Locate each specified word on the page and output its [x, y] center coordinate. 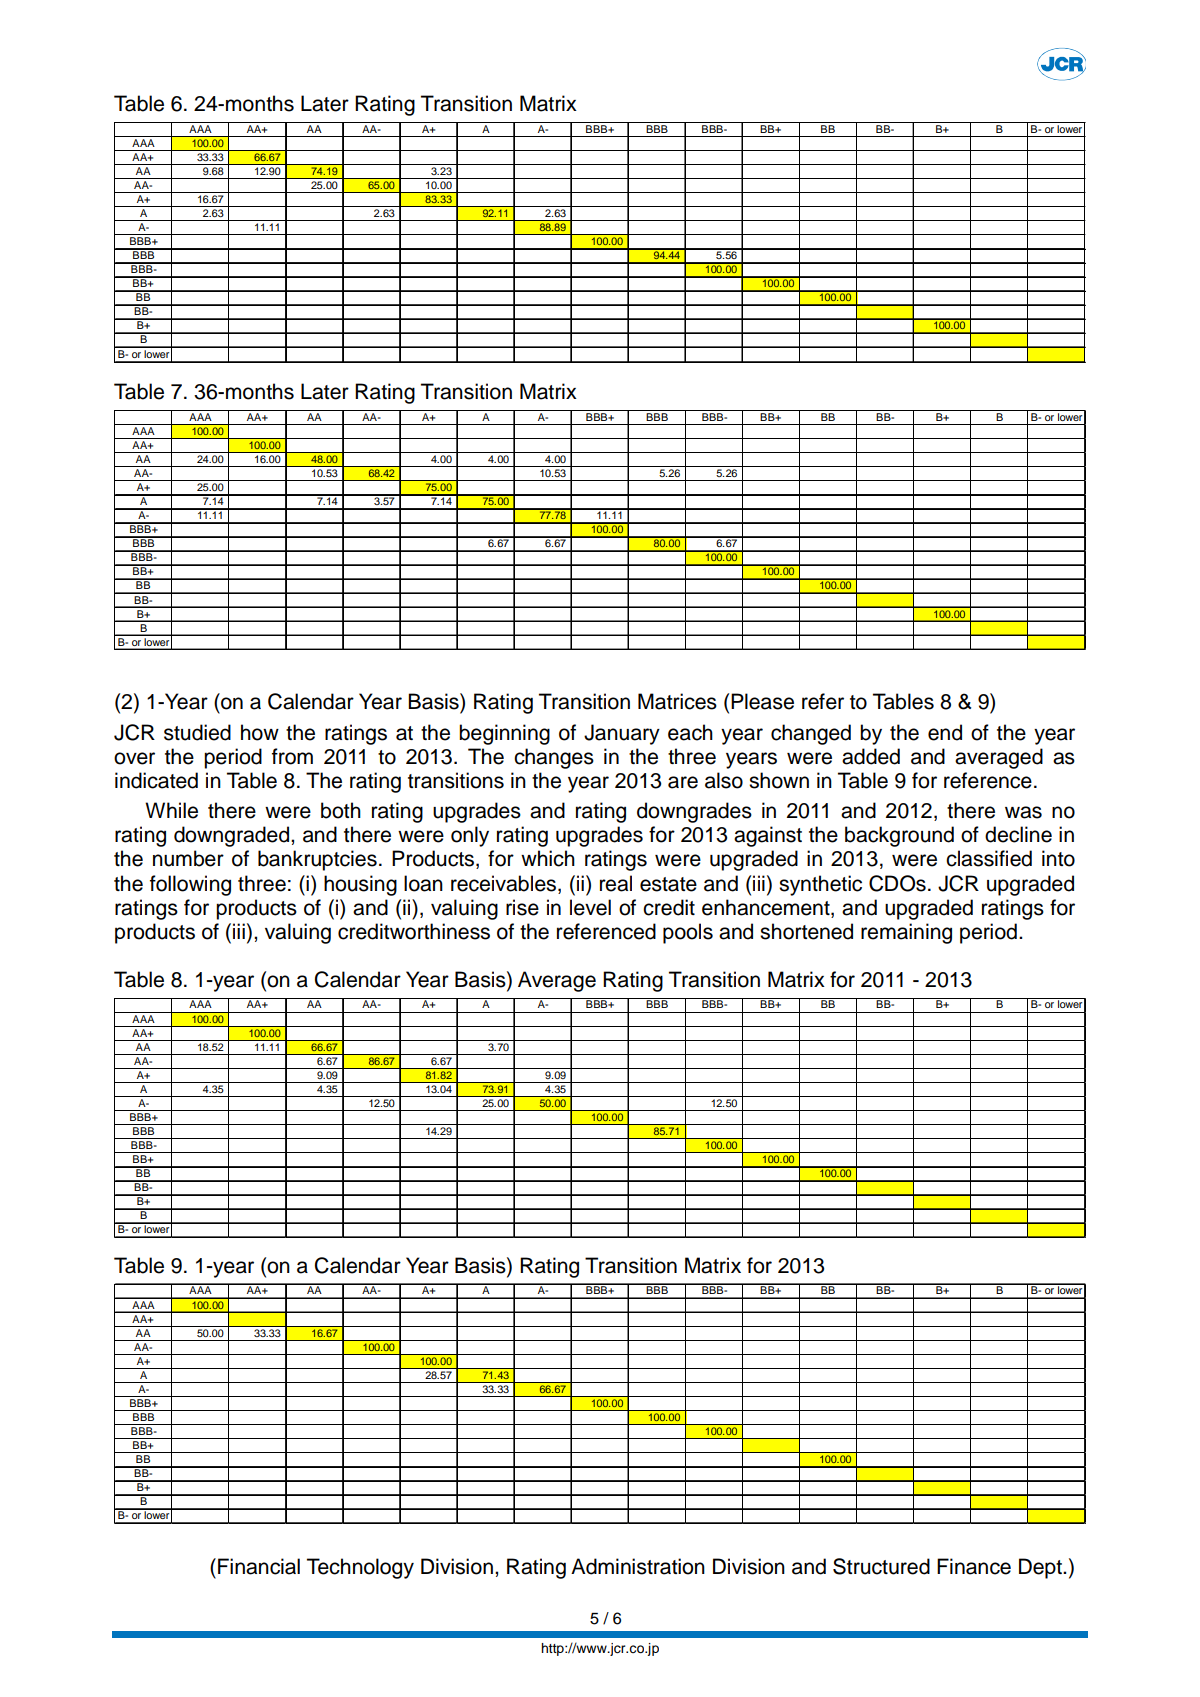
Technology [360, 1568]
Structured [881, 1566]
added [871, 756]
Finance [974, 1566]
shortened [806, 931]
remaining [906, 933]
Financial [259, 1566]
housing [360, 885]
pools [688, 933]
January [622, 734]
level [590, 907]
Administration [638, 1566]
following [190, 885]
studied [197, 732]
